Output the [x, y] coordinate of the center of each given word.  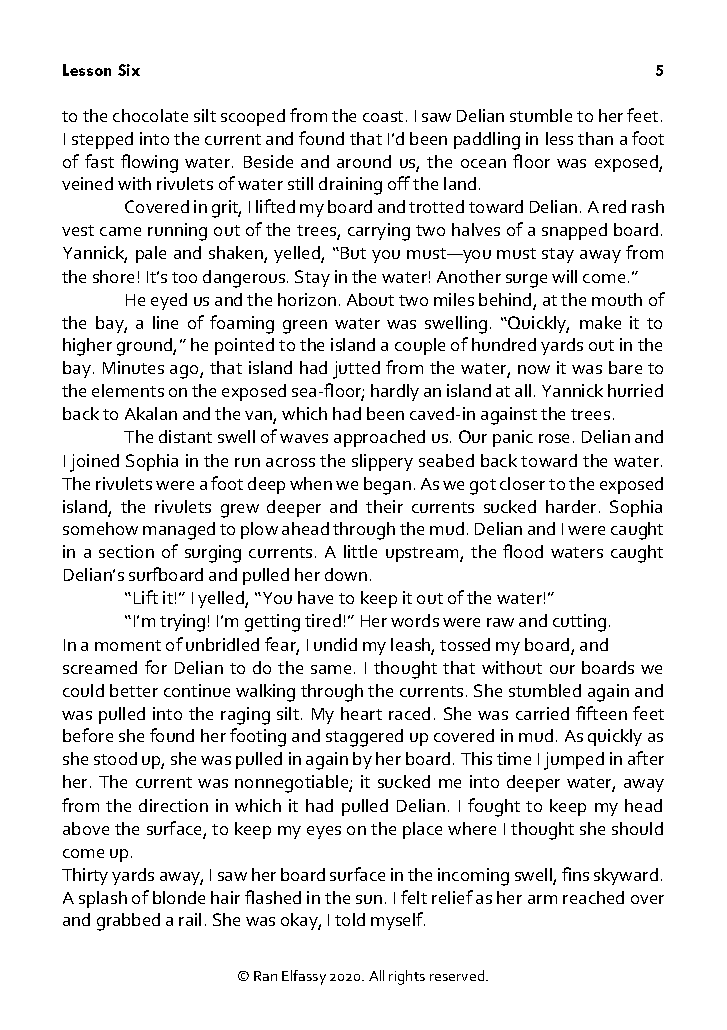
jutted [356, 370]
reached [593, 897]
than [595, 138]
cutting [579, 623]
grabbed [128, 922]
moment [128, 645]
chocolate [150, 115]
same [331, 669]
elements [128, 390]
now [534, 369]
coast [383, 116]
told [350, 919]
